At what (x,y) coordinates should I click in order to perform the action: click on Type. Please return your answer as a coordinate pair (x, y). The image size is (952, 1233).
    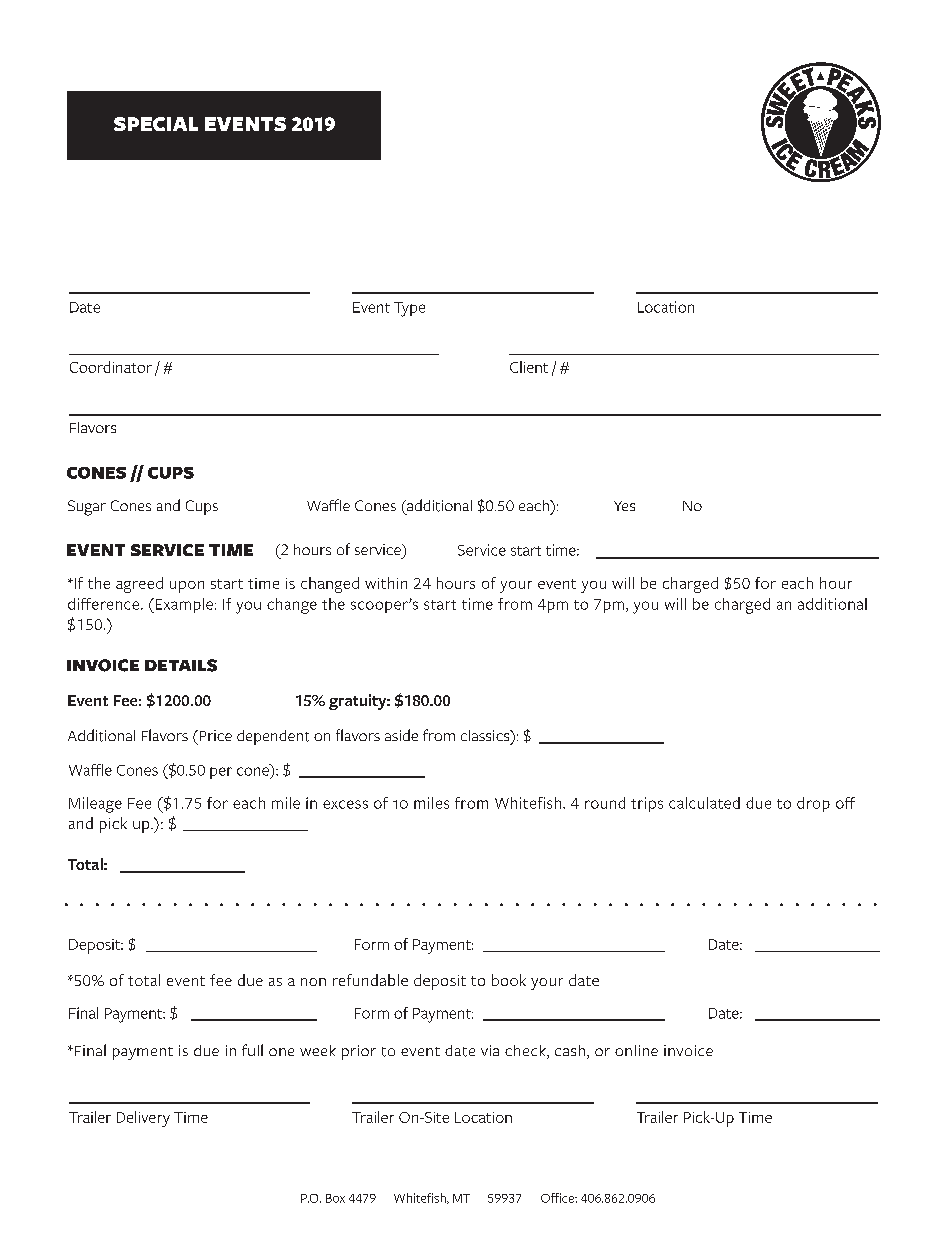
    Looking at the image, I should click on (409, 309).
